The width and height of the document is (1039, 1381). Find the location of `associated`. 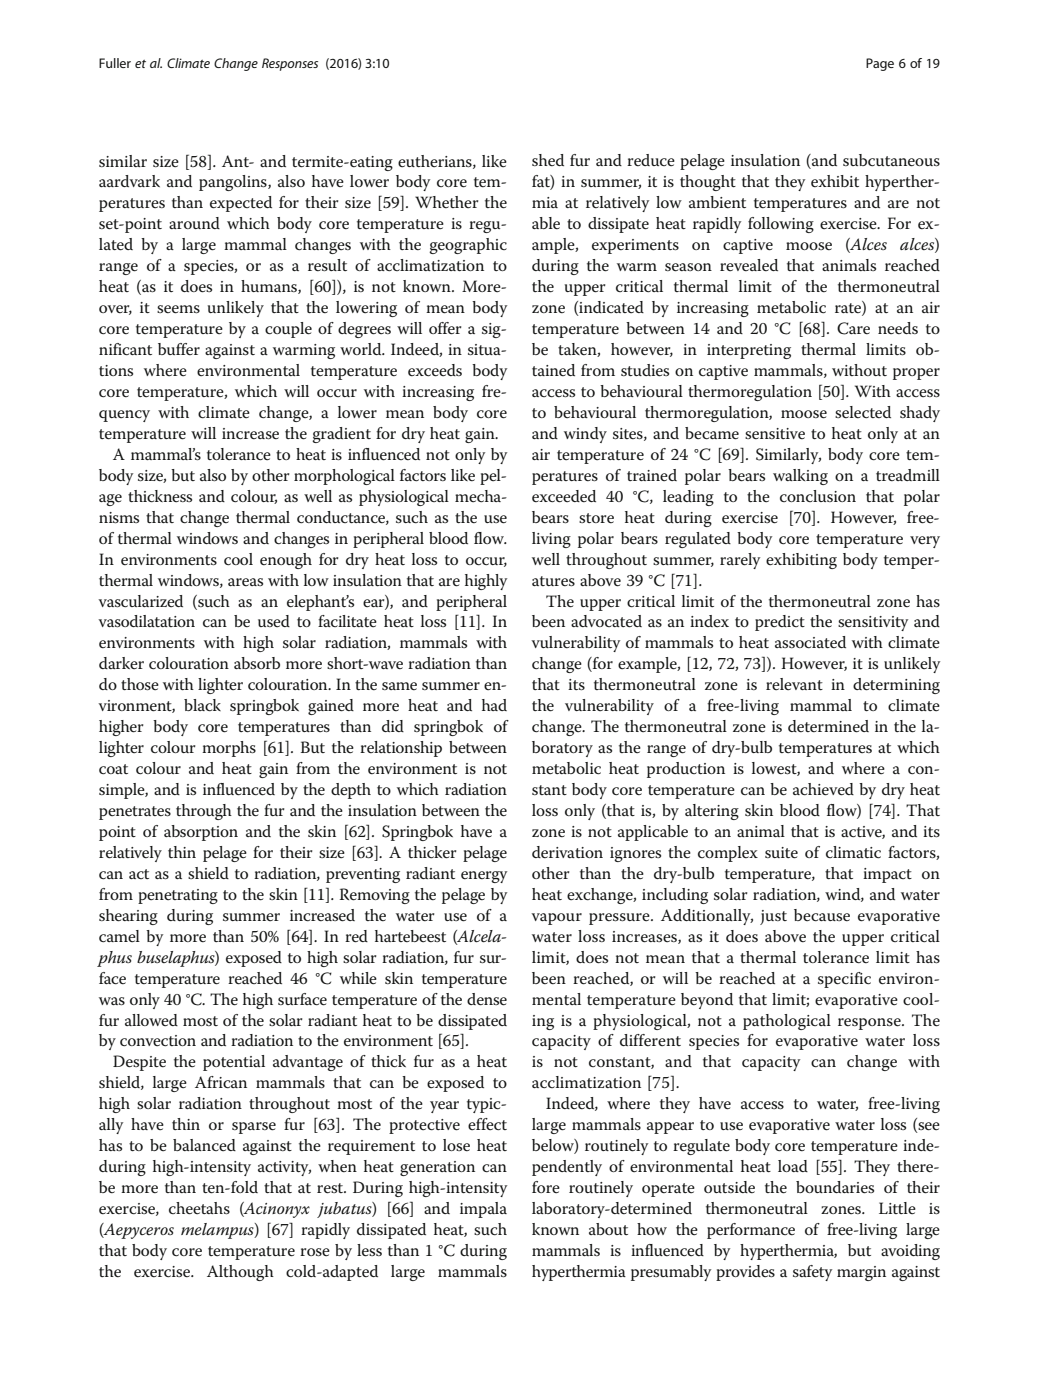

associated is located at coordinates (810, 642).
